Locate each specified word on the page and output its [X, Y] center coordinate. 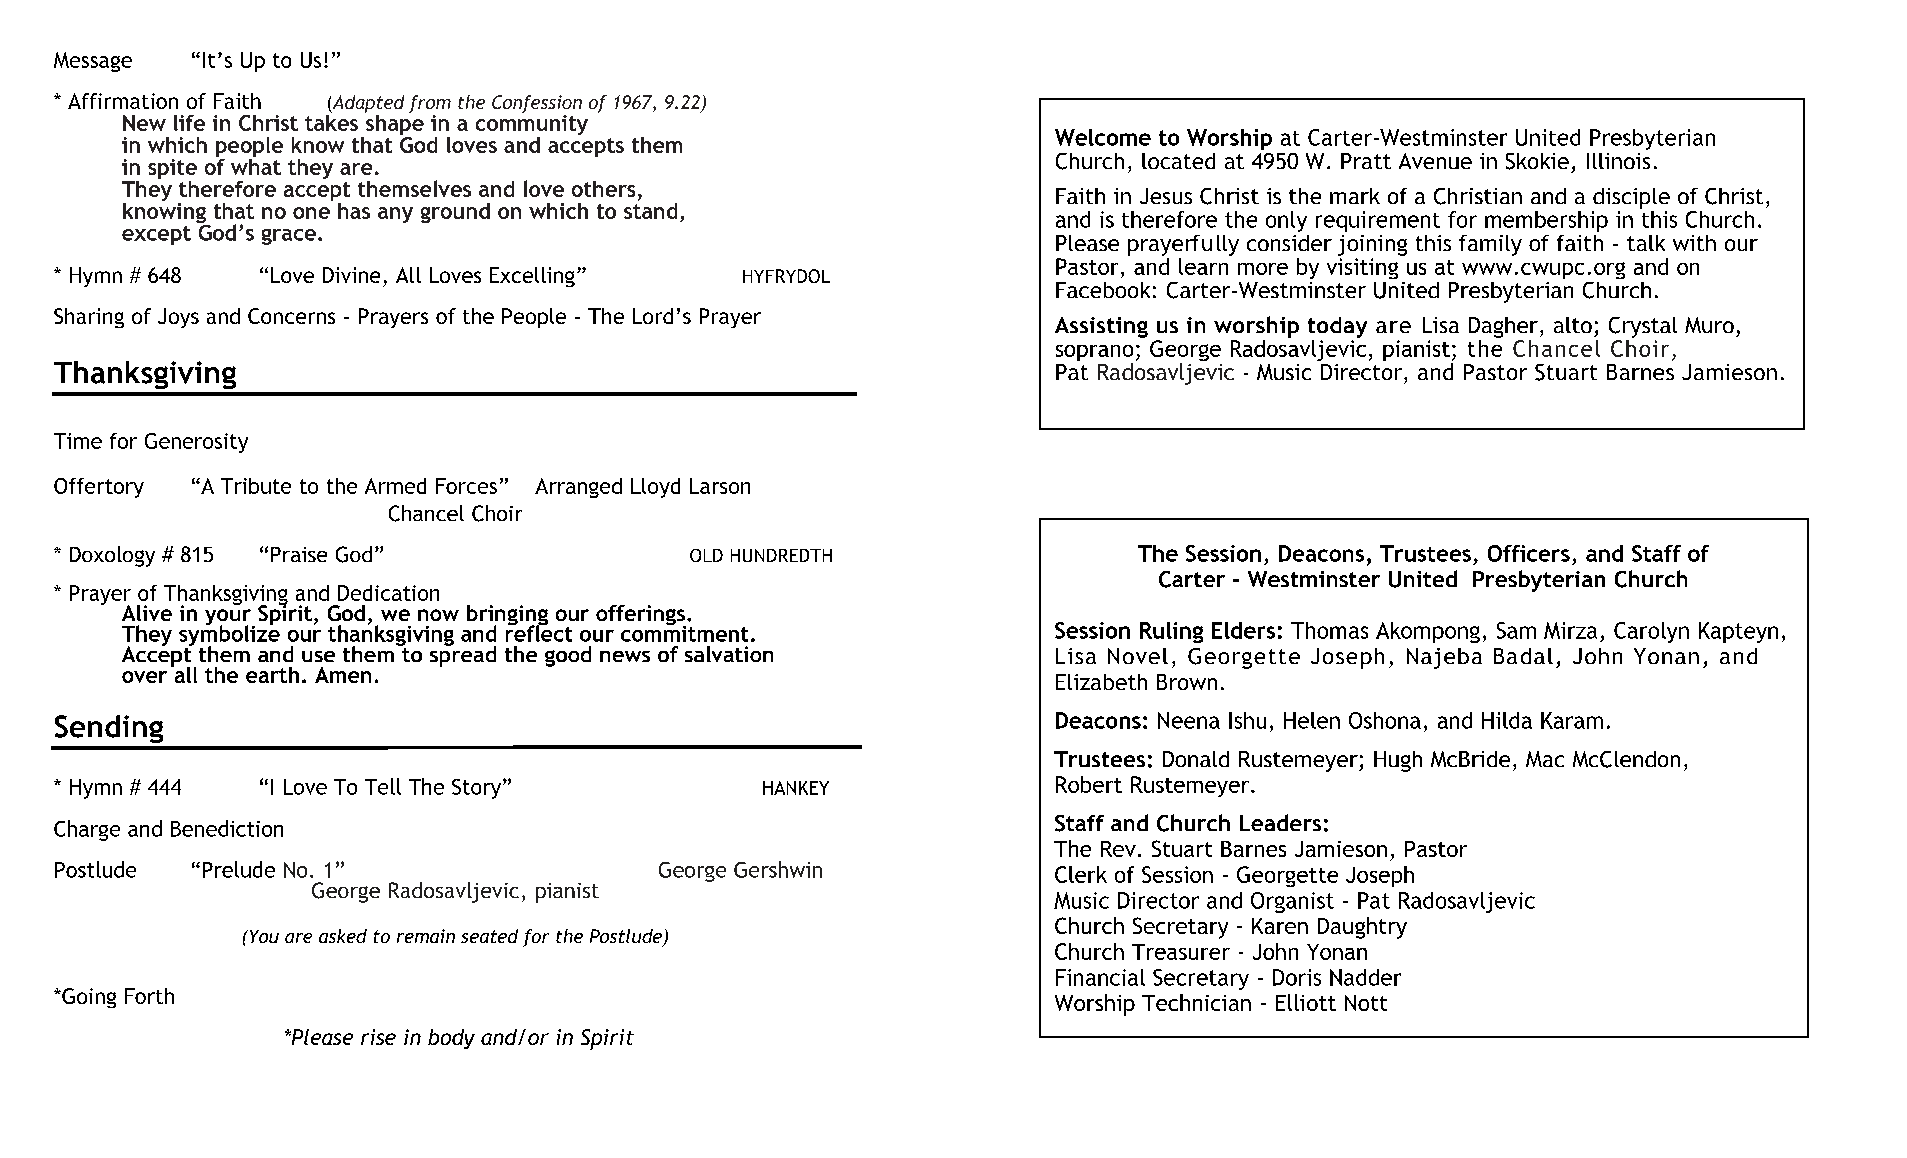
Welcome [1103, 137]
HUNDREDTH [781, 555]
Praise [299, 554]
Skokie [1537, 161]
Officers [1529, 553]
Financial [1100, 977]
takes [331, 121]
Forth [149, 996]
